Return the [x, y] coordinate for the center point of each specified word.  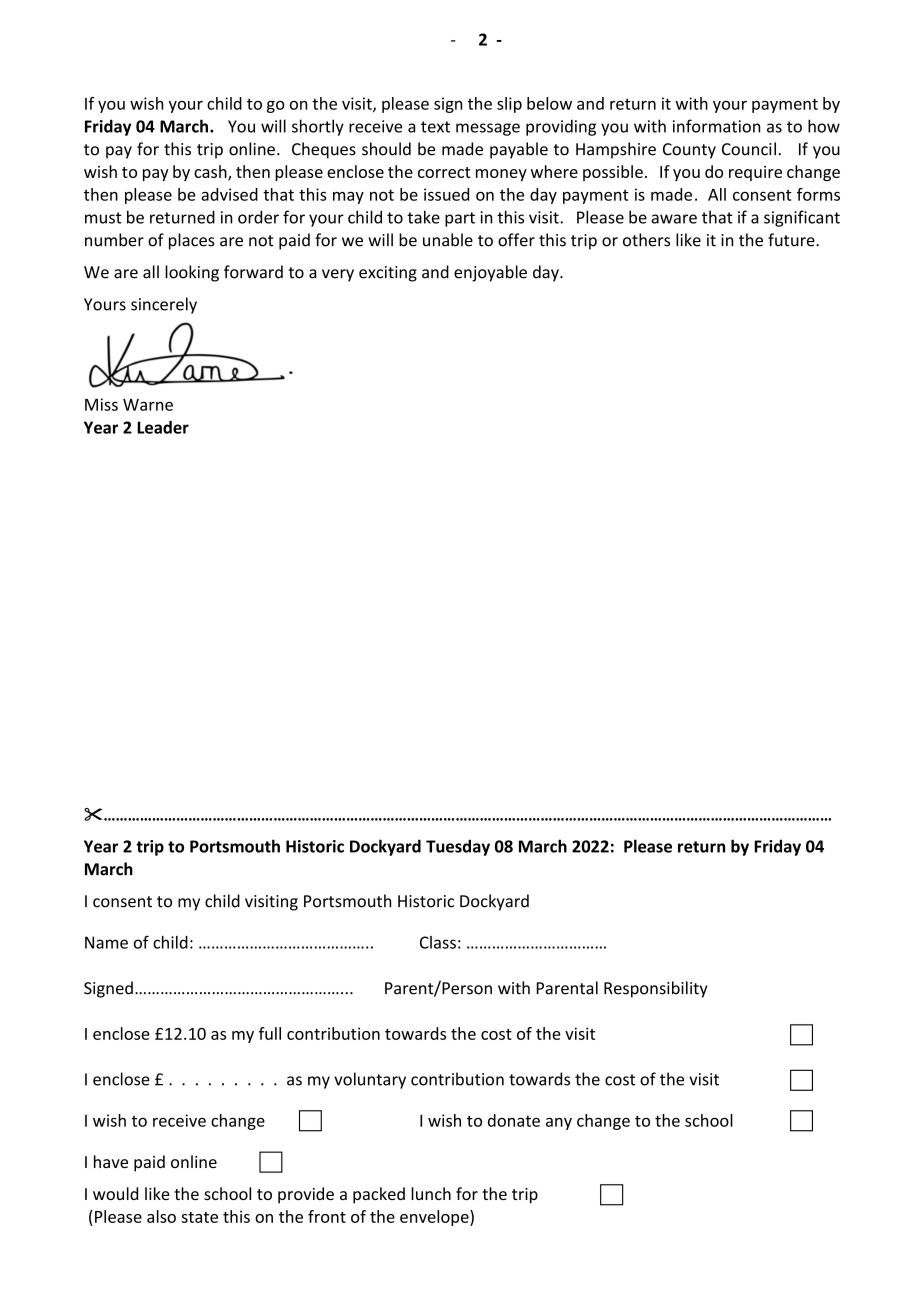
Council [749, 149]
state [199, 1217]
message [488, 129]
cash [211, 172]
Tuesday [458, 847]
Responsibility [656, 989]
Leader [163, 427]
